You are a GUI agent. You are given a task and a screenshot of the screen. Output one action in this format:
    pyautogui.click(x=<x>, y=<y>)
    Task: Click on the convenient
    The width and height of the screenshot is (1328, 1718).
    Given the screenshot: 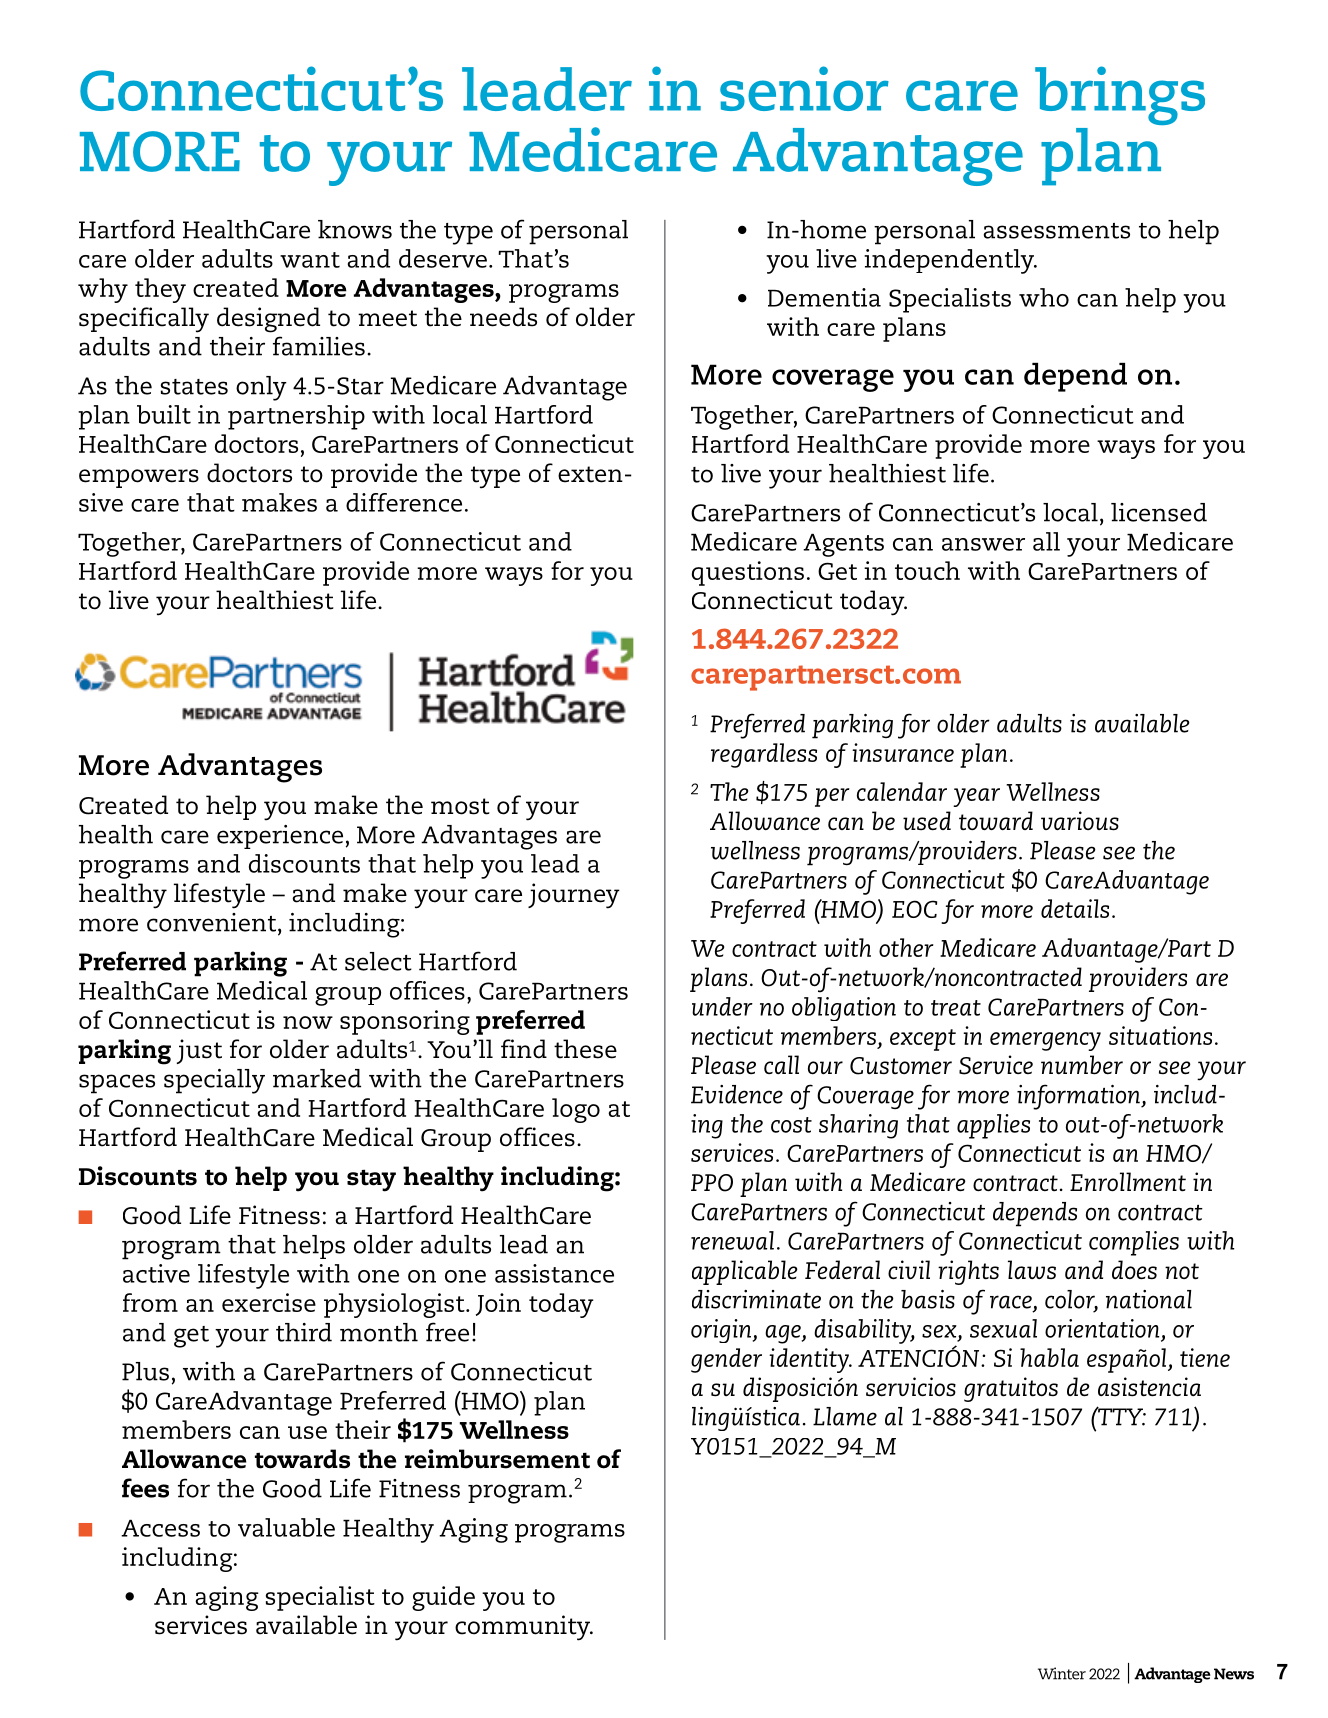 What is the action you would take?
    pyautogui.click(x=213, y=923)
